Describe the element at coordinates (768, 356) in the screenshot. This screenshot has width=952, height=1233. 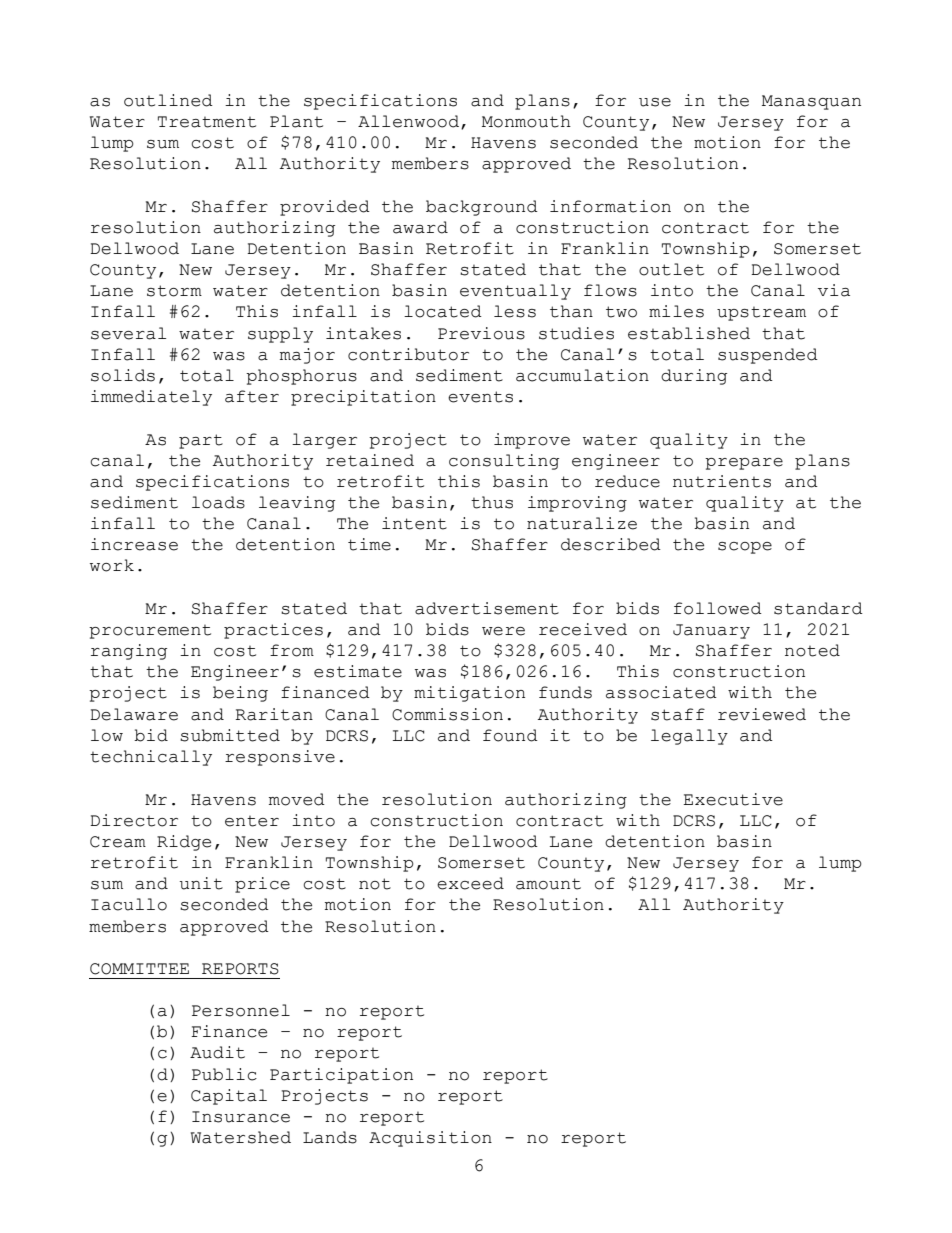
I see `suspended` at that location.
